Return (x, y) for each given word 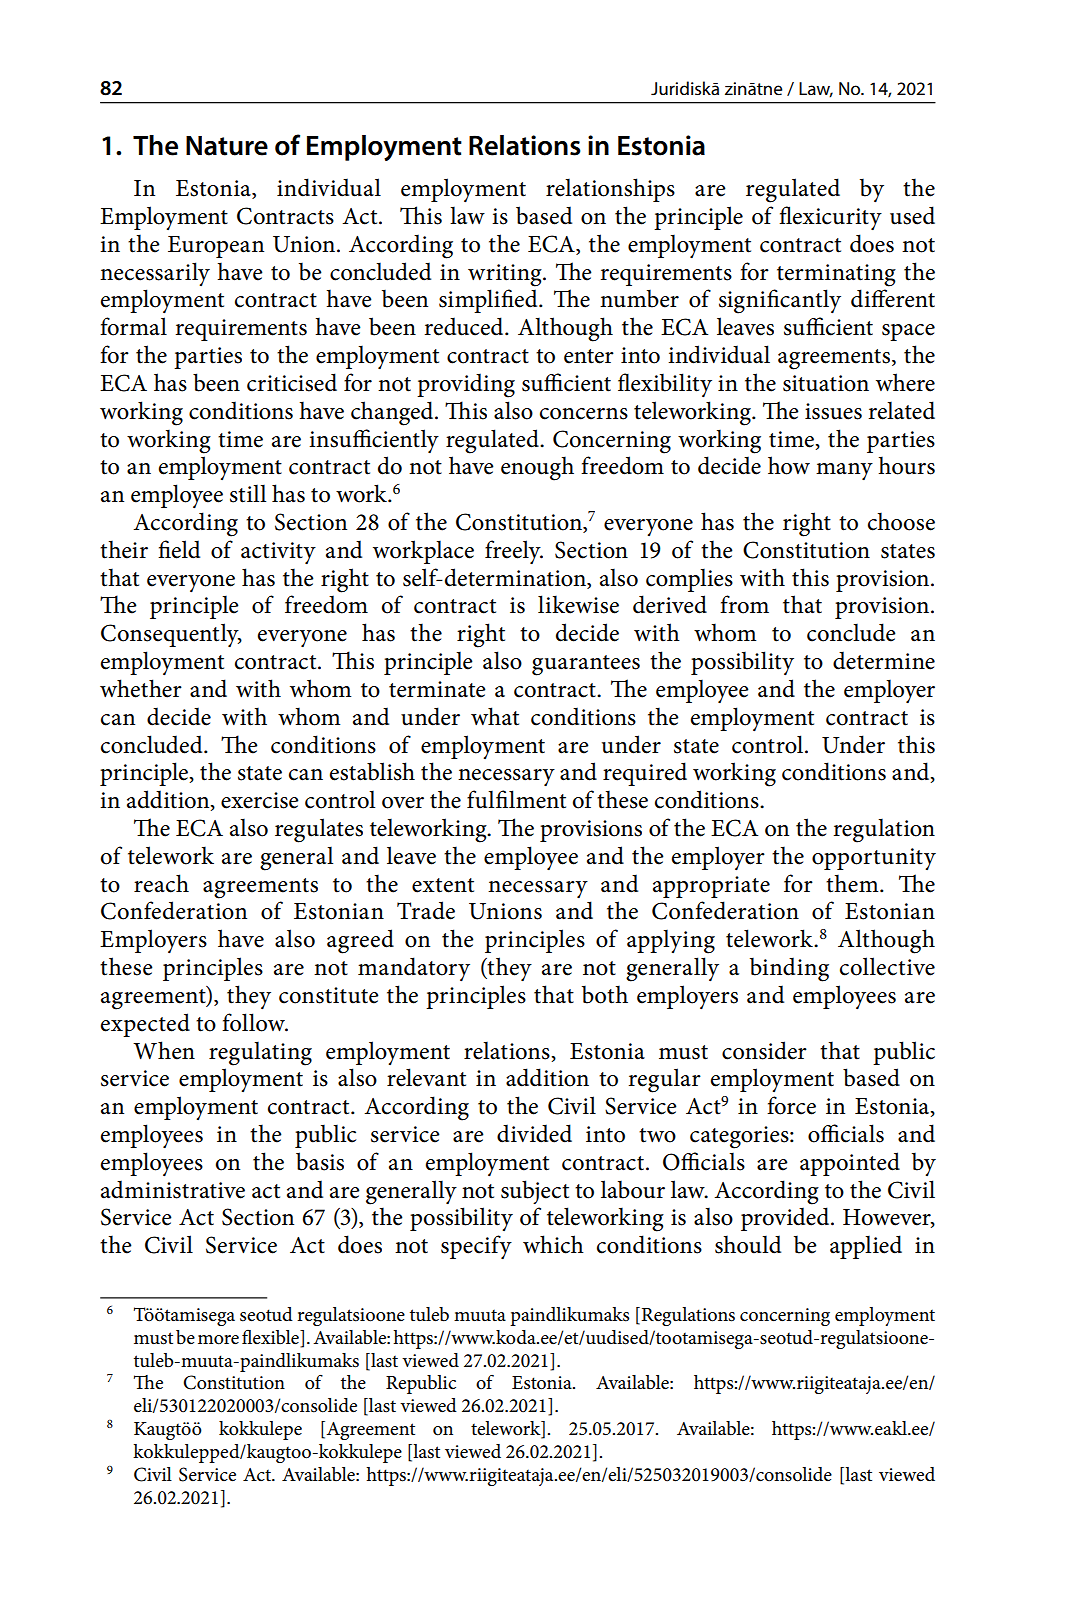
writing (506, 275)
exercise (260, 800)
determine (884, 660)
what (495, 716)
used (912, 215)
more (218, 1340)
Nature (227, 146)
